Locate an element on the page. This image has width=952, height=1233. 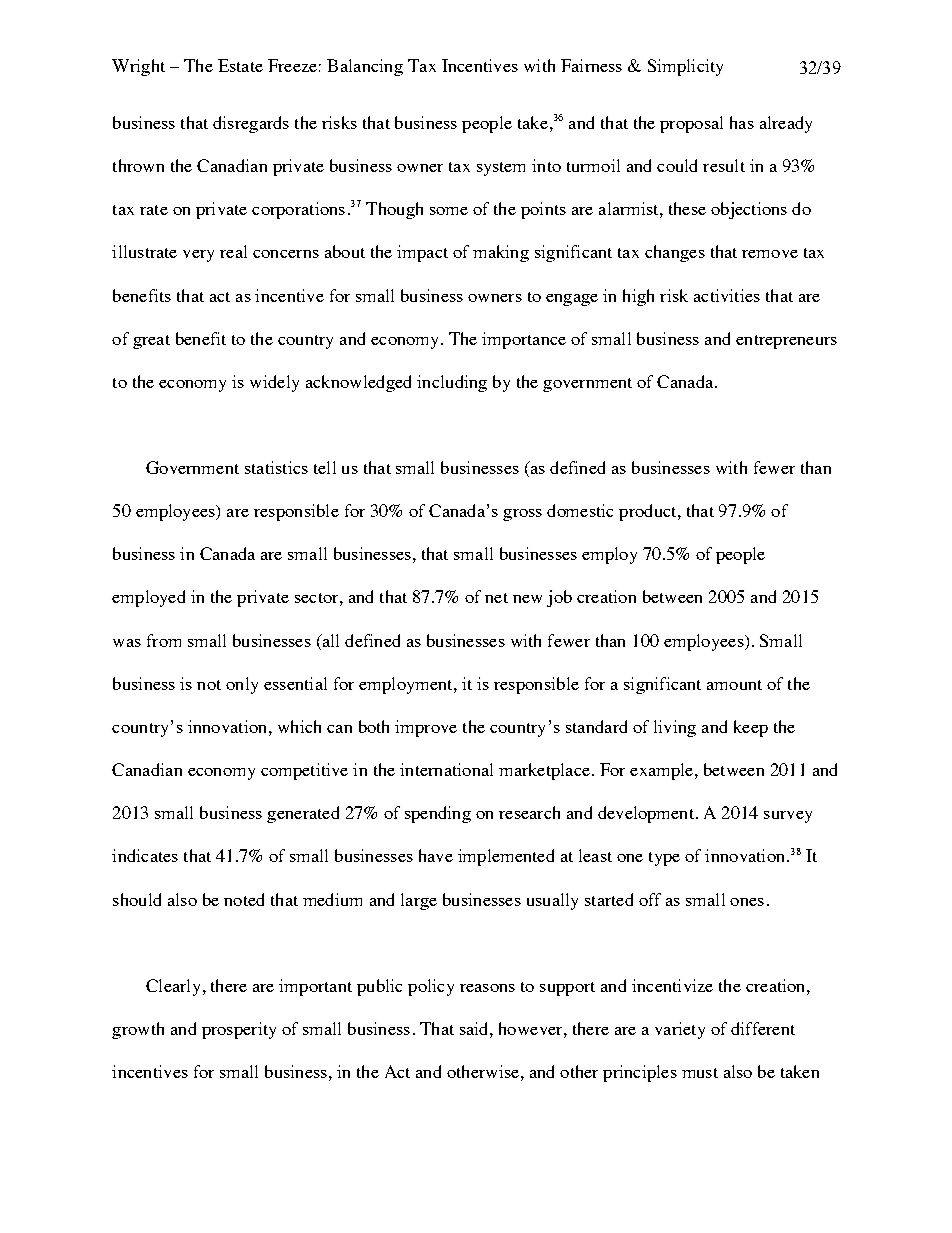
policy is located at coordinates (431, 987).
